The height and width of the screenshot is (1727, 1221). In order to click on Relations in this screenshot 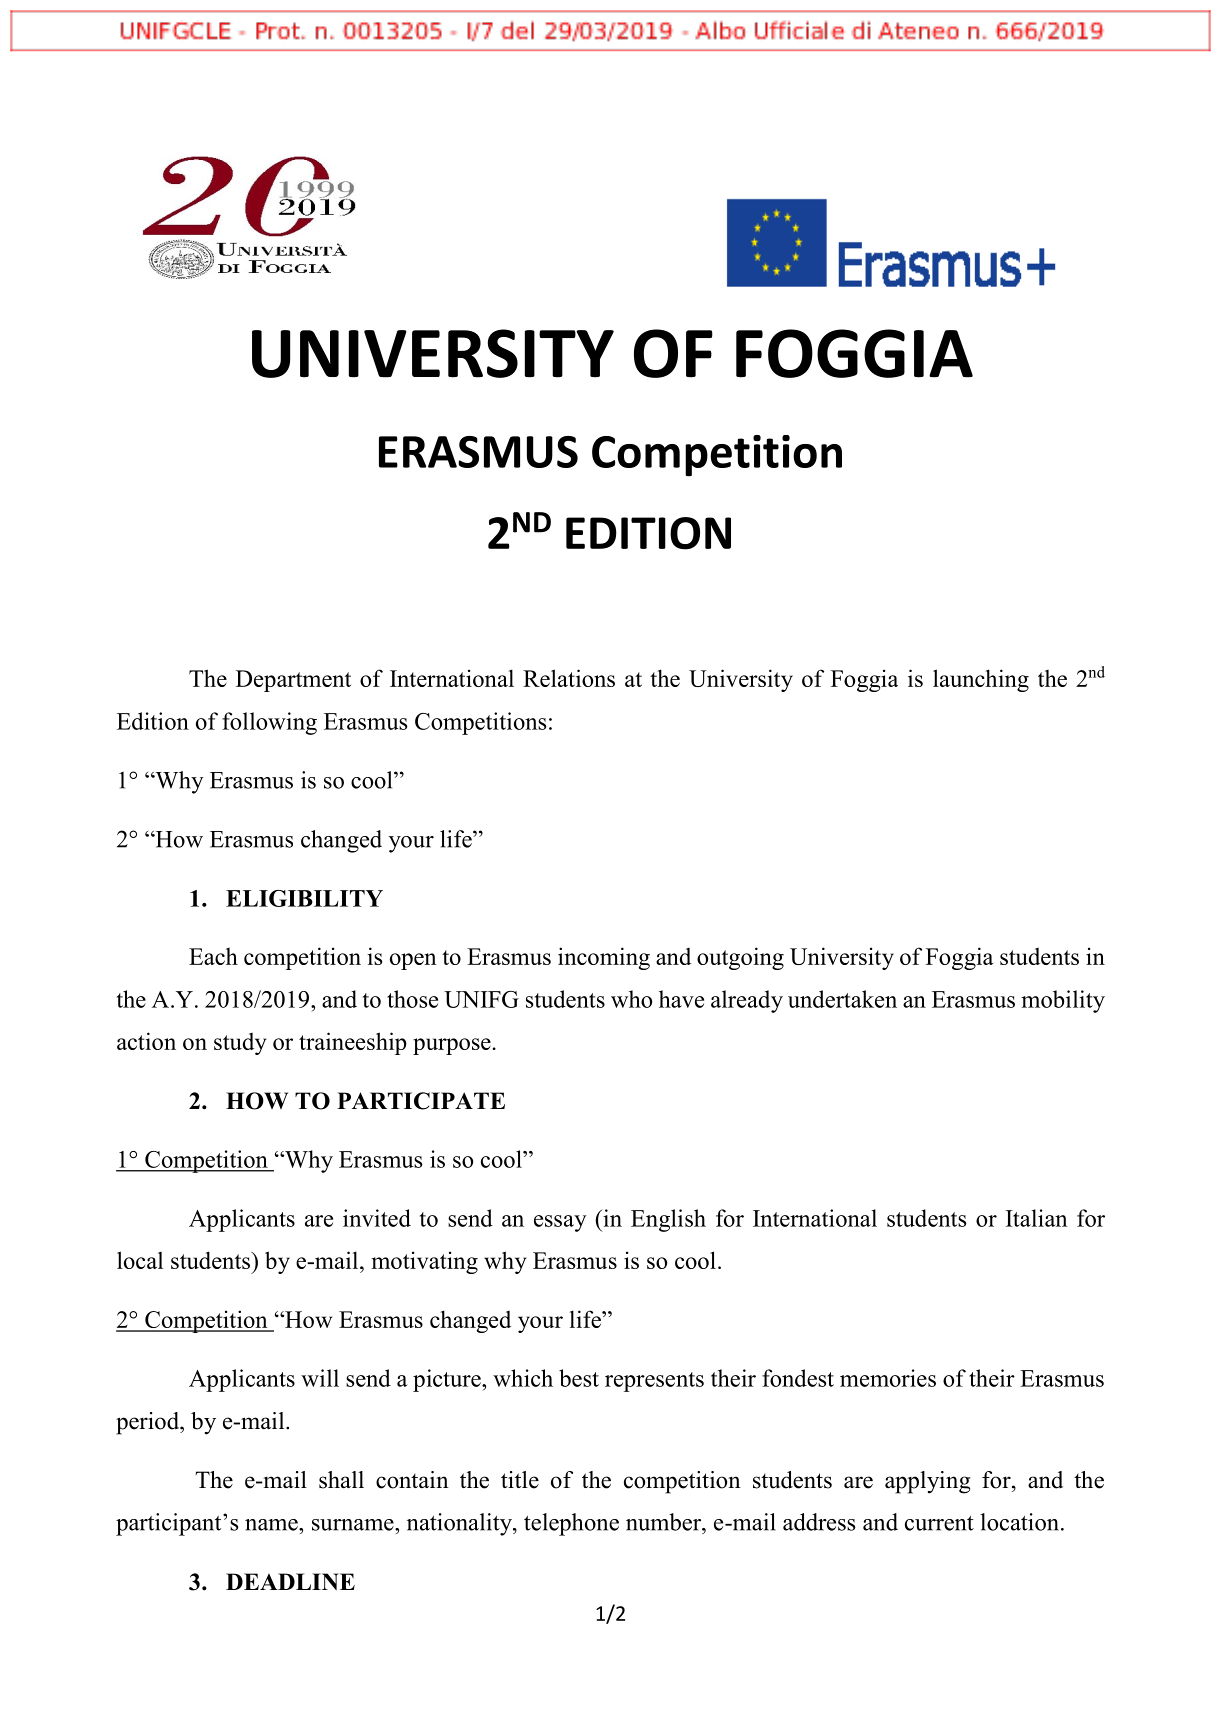, I will do `click(569, 678)`.
